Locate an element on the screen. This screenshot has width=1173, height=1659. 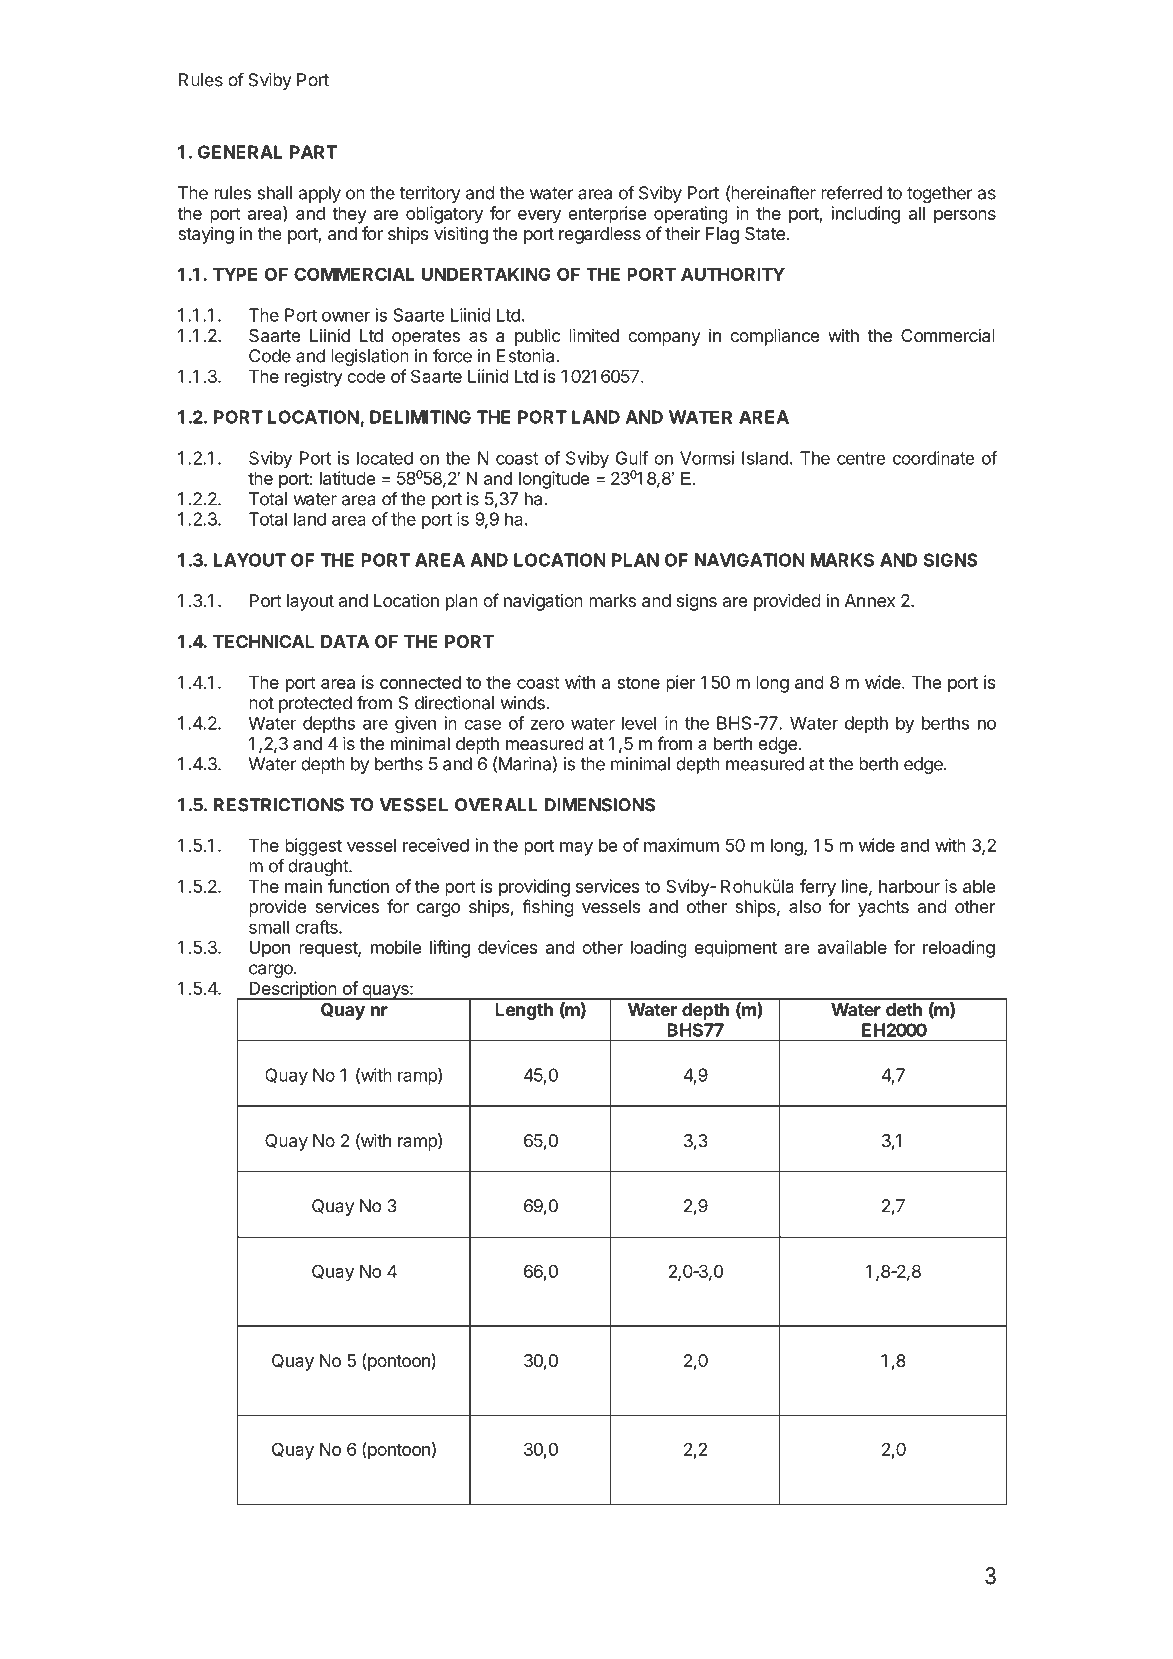
enterprise is located at coordinates (607, 215).
